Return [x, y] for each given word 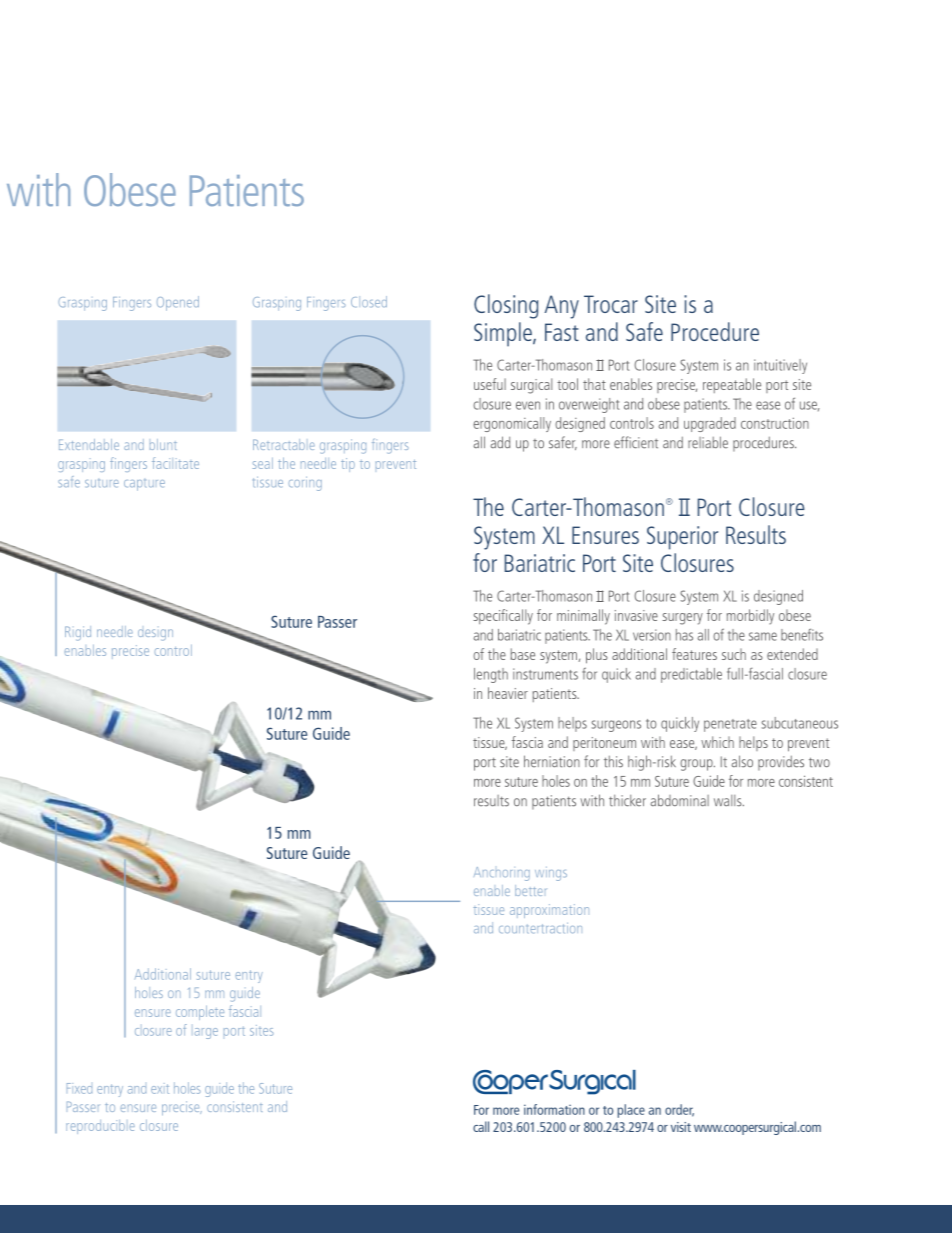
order [679, 1110]
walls [729, 801]
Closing [506, 306]
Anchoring [502, 874]
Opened [178, 303]
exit [160, 1088]
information [554, 1109]
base [523, 654]
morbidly [750, 617]
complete [200, 1013]
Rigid [78, 633]
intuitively [780, 366]
